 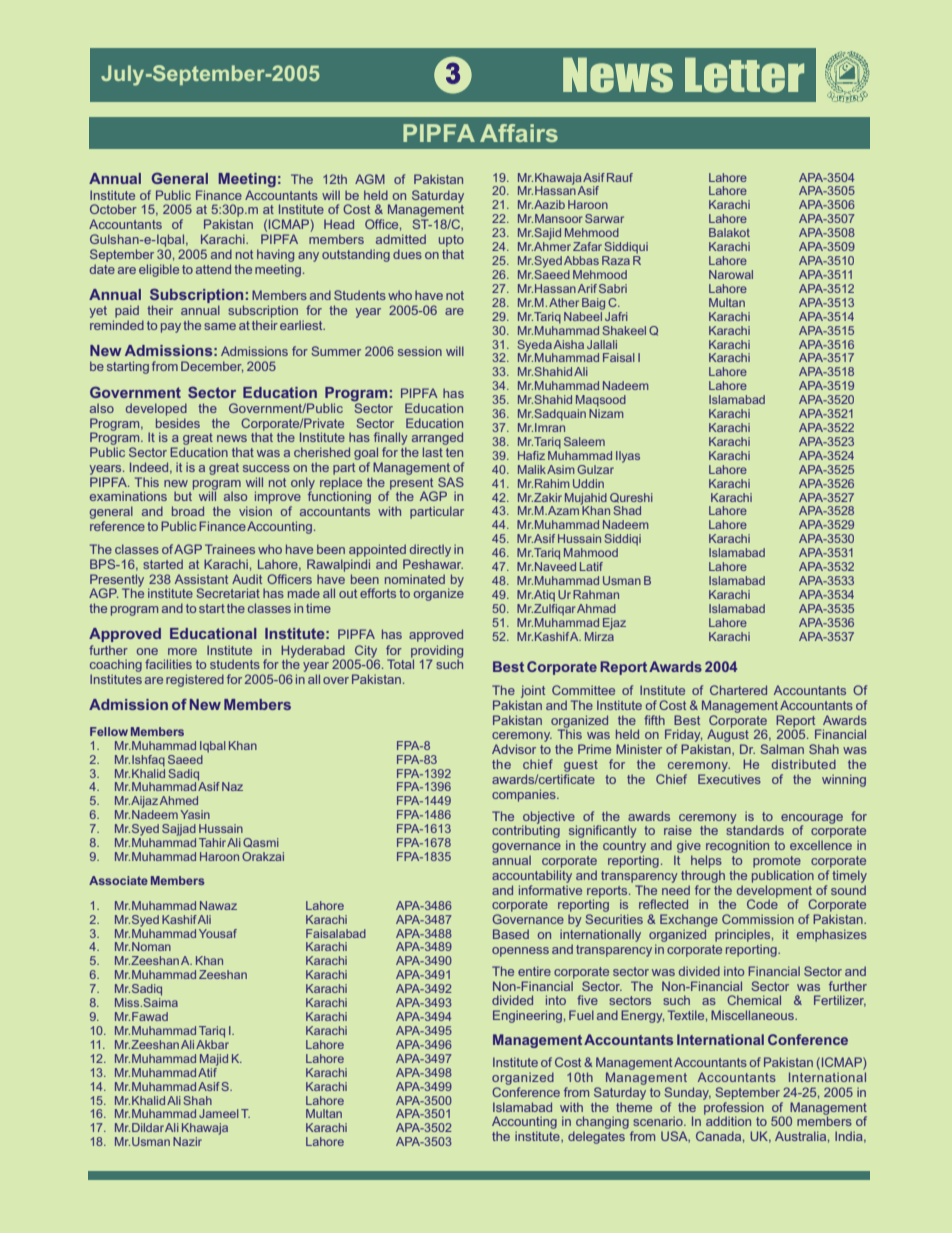 I want to click on delegates, so click(x=596, y=1137).
